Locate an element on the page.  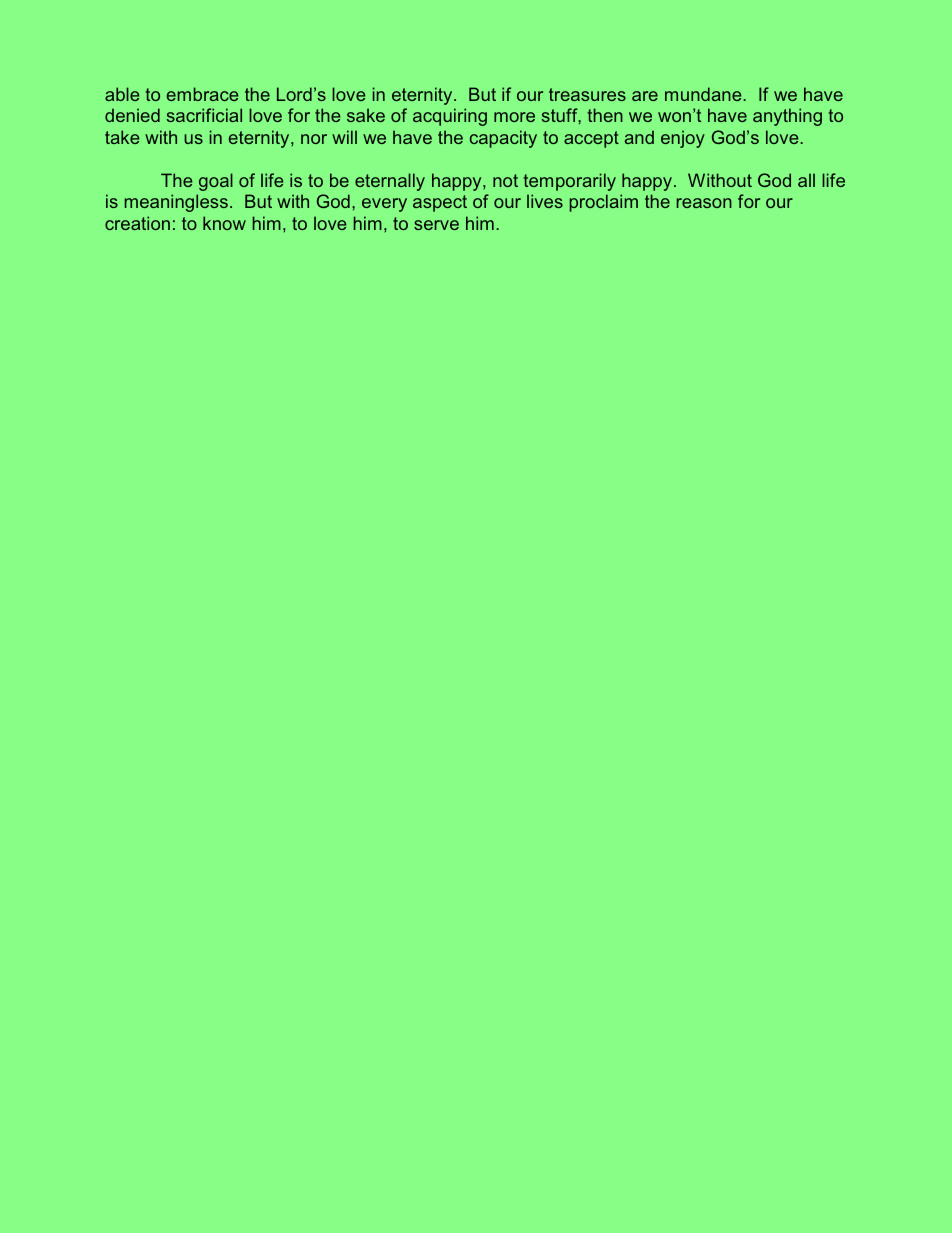
serve is located at coordinates (436, 225).
